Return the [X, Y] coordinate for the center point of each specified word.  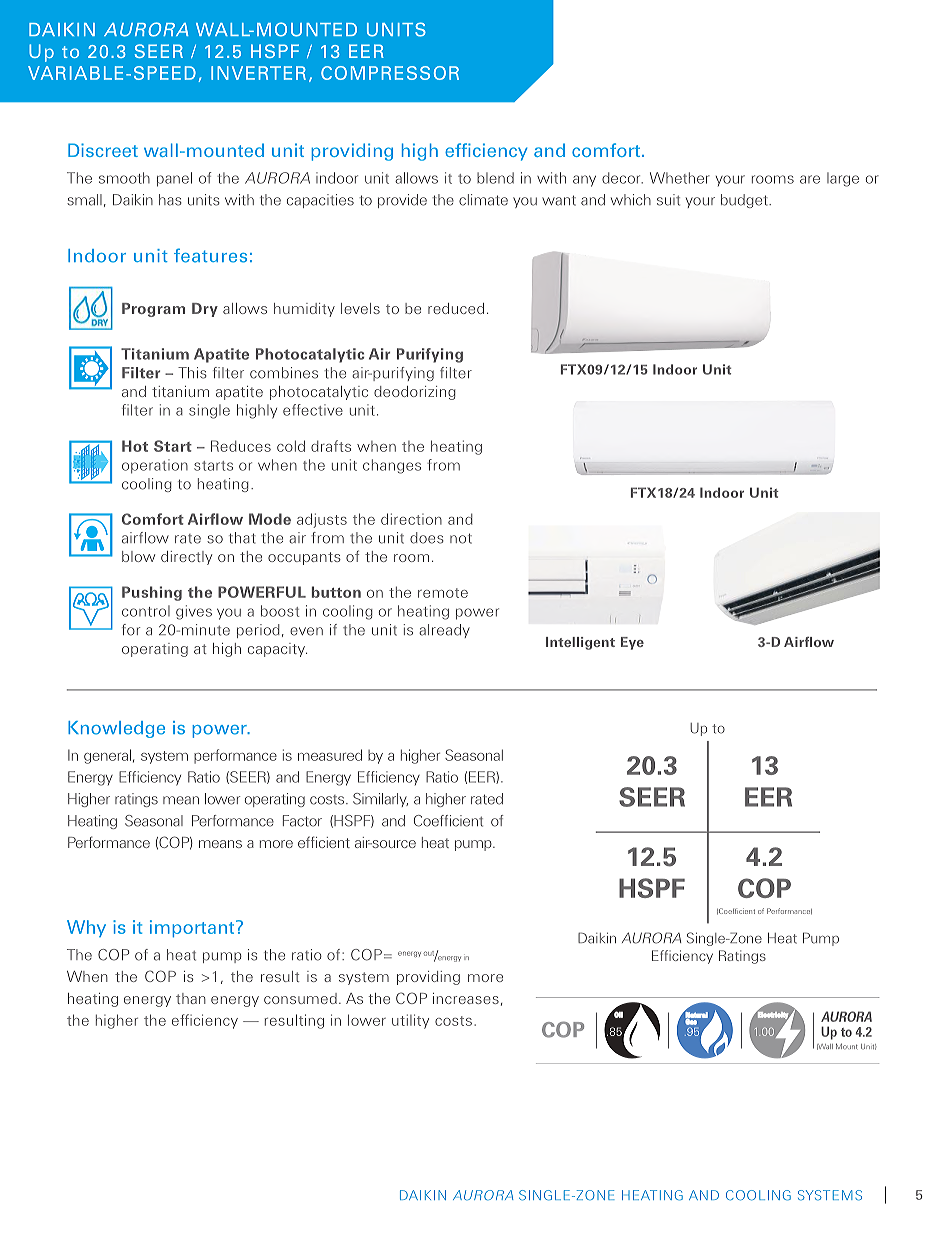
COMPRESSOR [390, 73]
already [444, 631]
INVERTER [258, 73]
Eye [632, 643]
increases [466, 998]
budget [745, 201]
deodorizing [415, 393]
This [192, 373]
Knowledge [116, 729]
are [810, 179]
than [191, 998]
